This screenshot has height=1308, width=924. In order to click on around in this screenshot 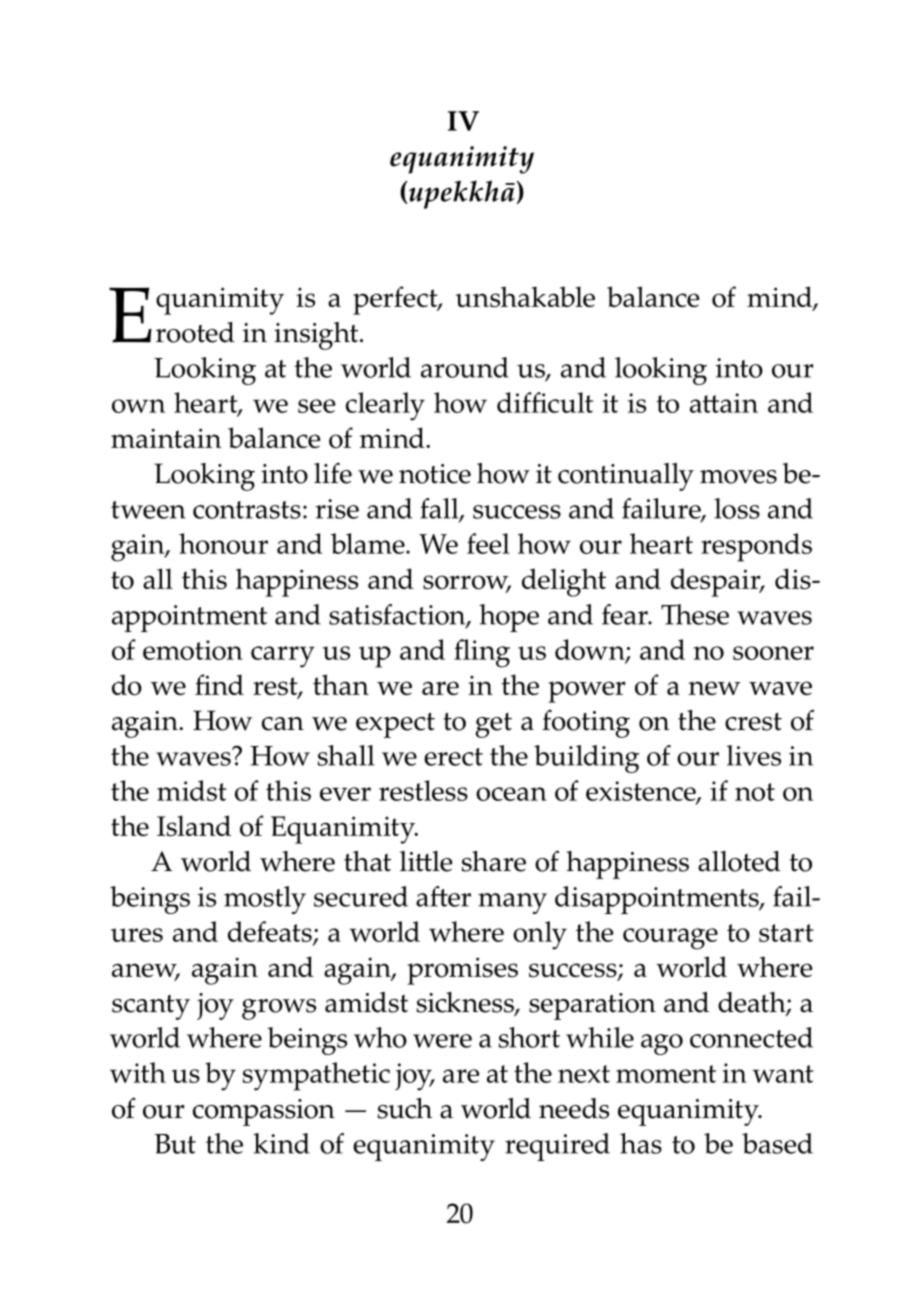, I will do `click(465, 367)`.
